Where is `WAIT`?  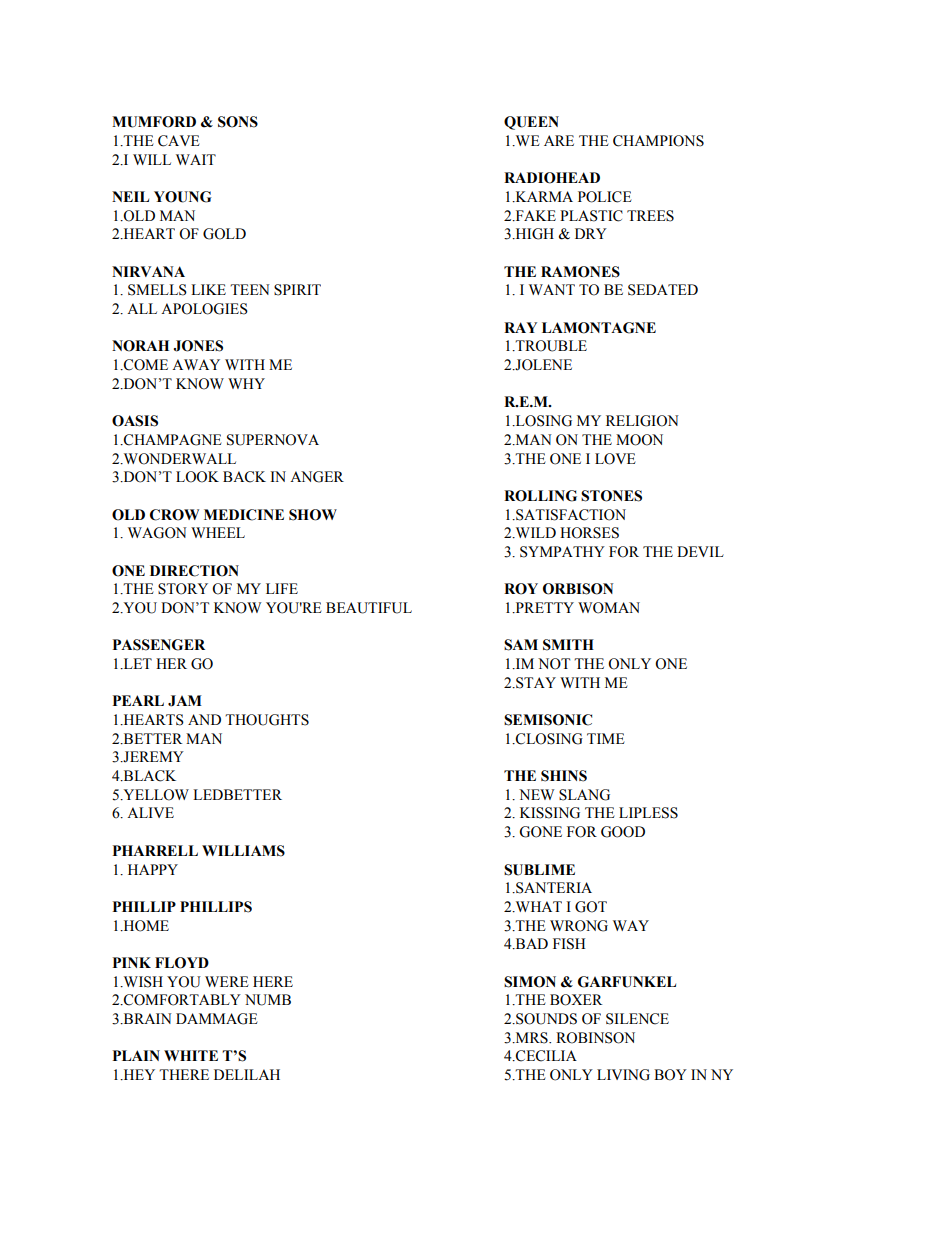 WAIT is located at coordinates (196, 159).
